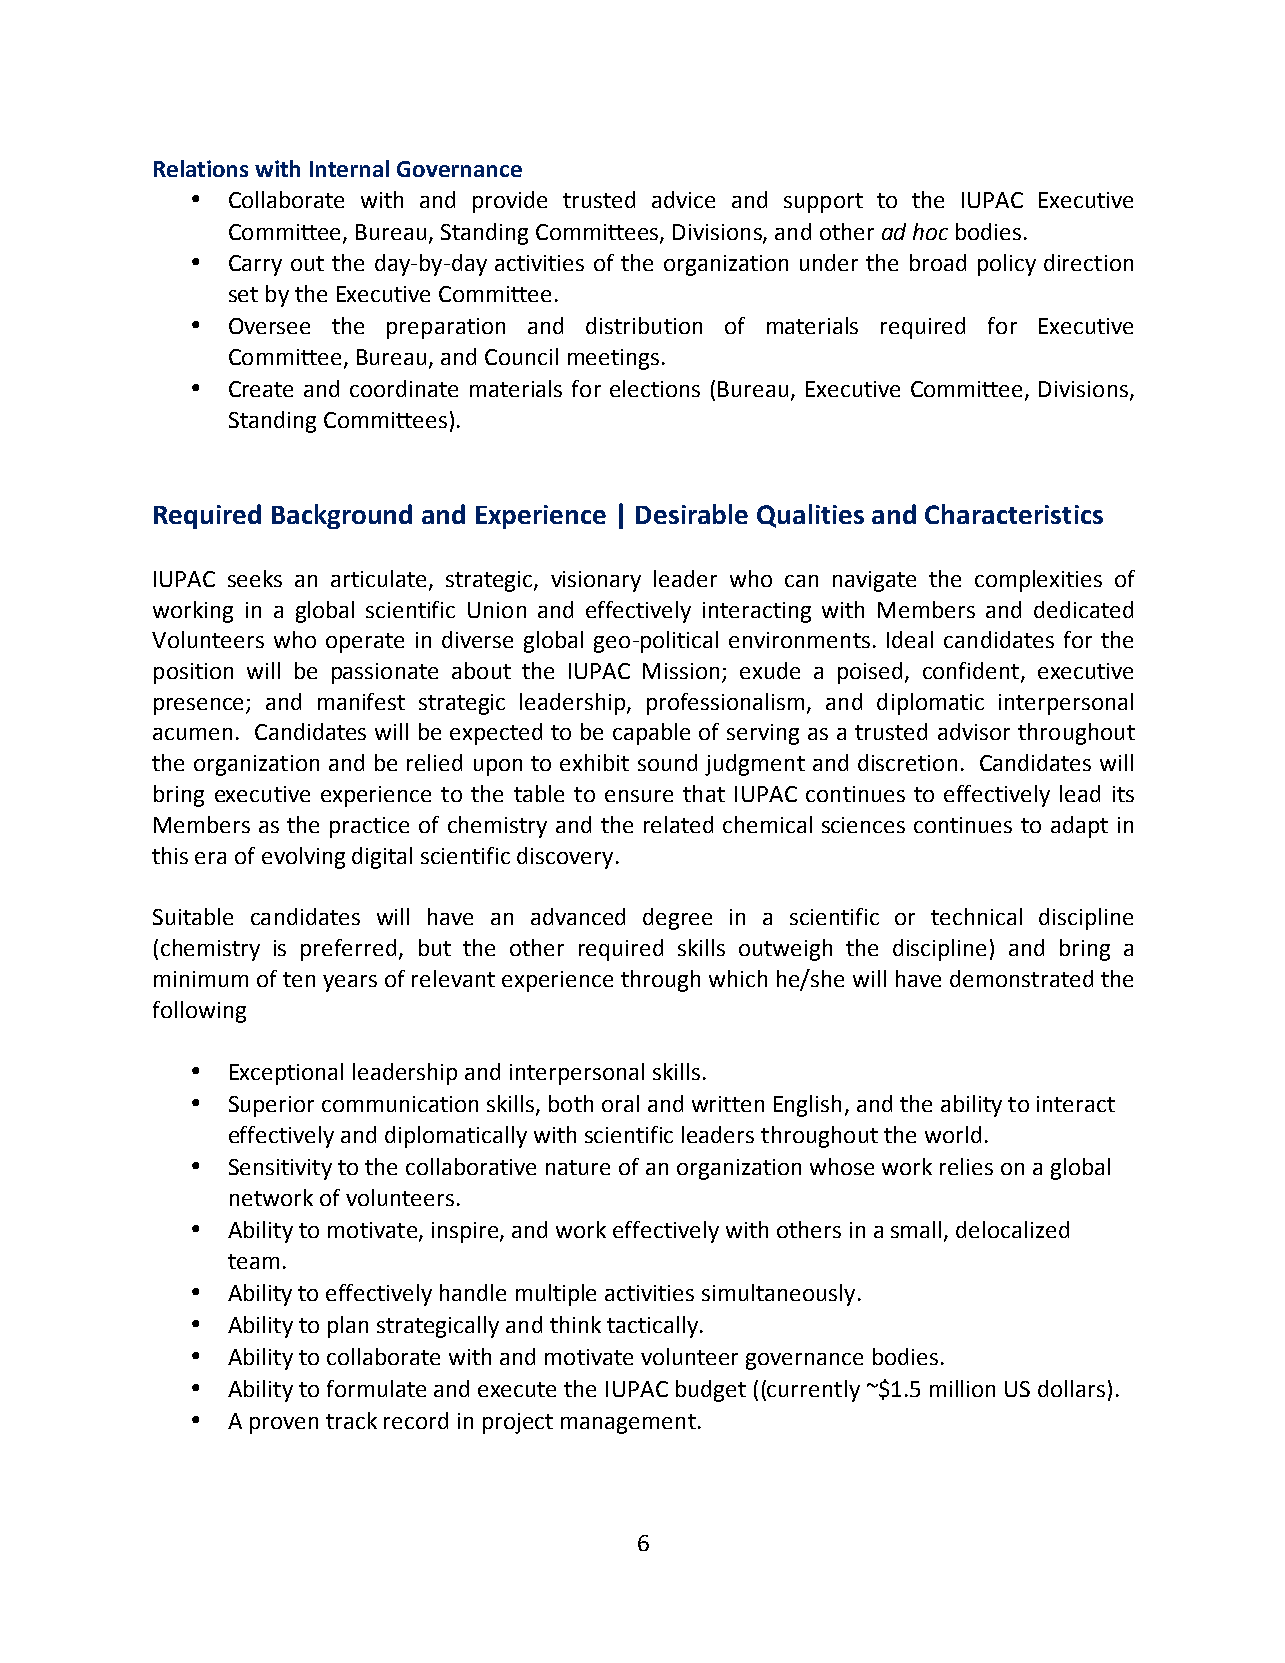  Describe the element at coordinates (349, 168) in the page. I see `Internal` at that location.
